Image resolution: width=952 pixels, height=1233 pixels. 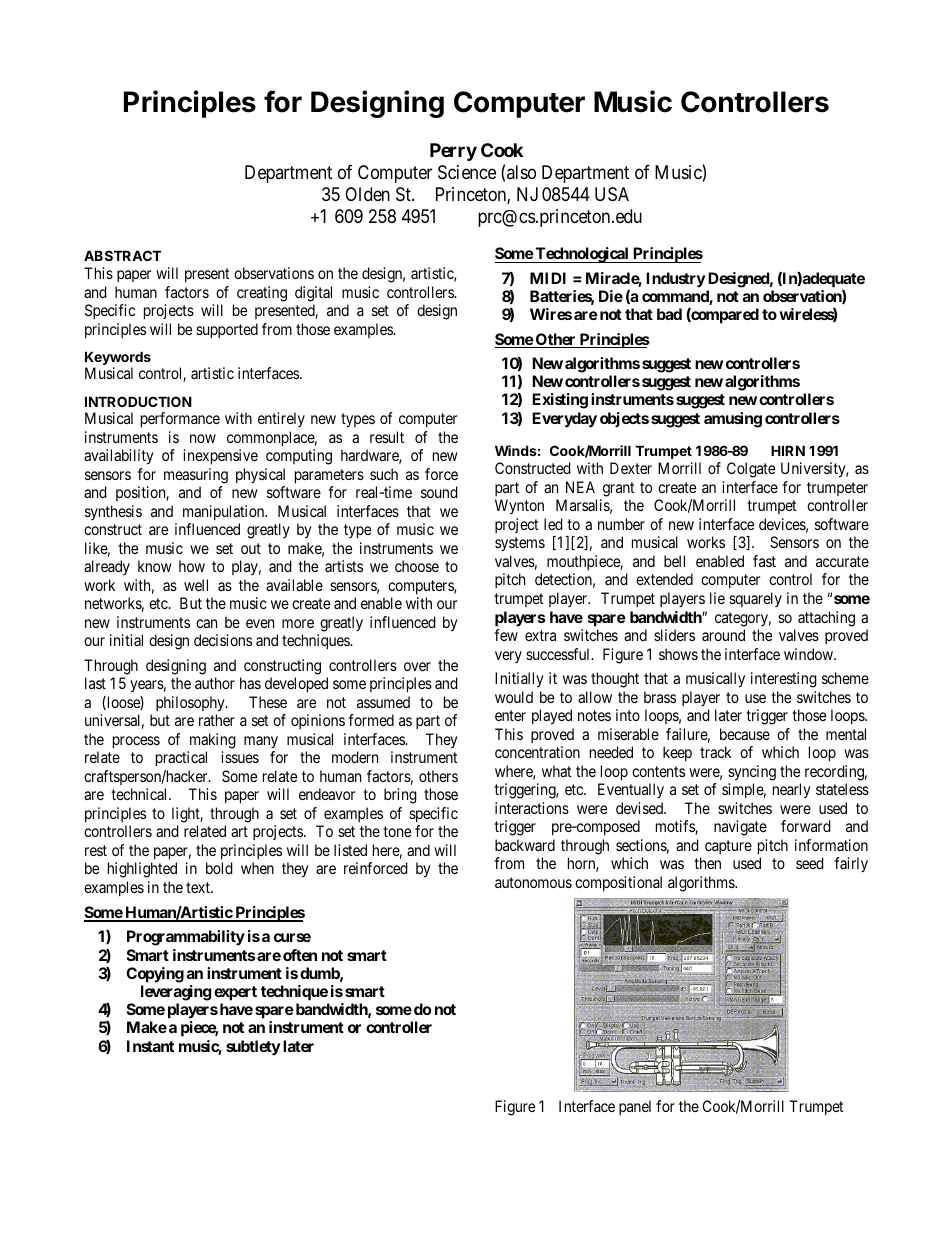 What do you see at coordinates (467, 172) in the image?
I see `Science` at bounding box center [467, 172].
